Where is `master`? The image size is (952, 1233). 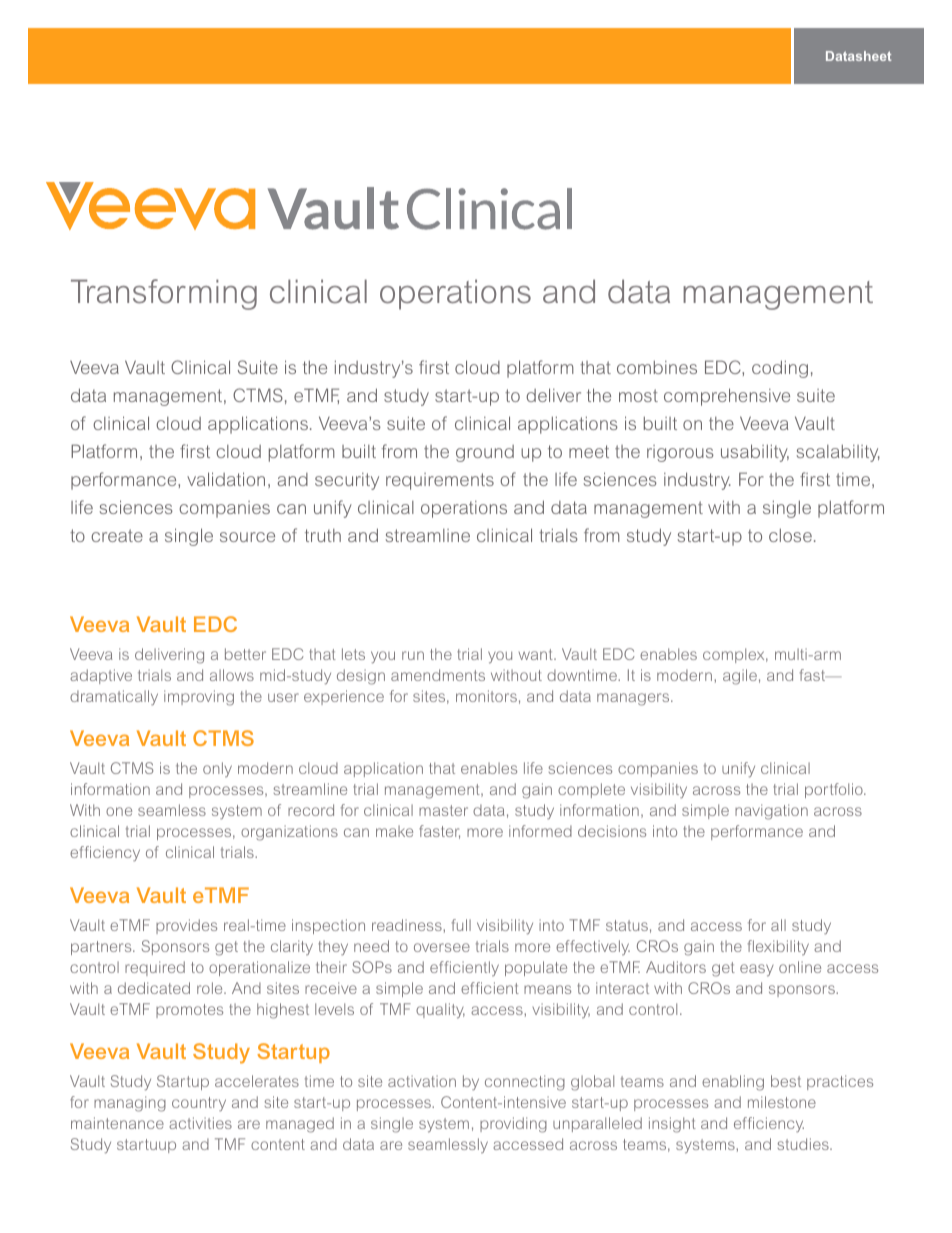
master is located at coordinates (443, 810).
